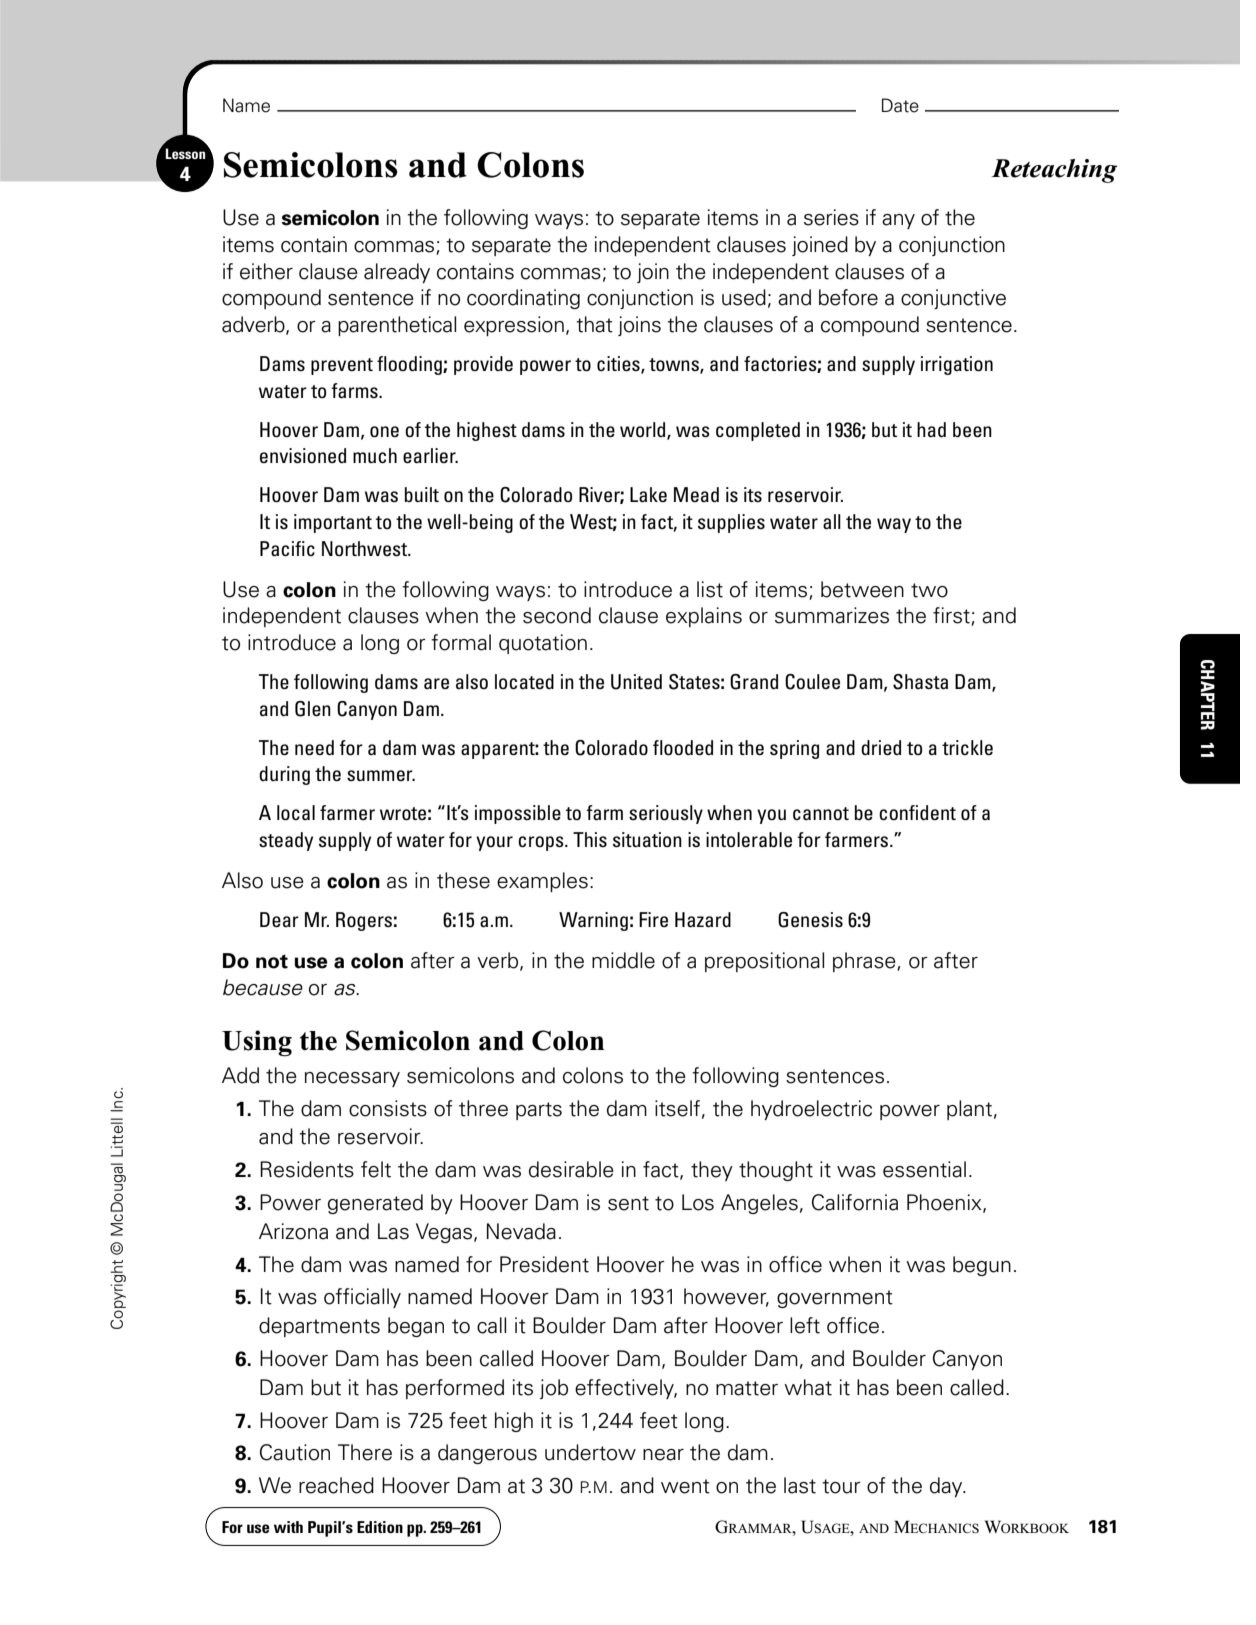 This screenshot has height=1625, width=1256. Describe the element at coordinates (185, 153) in the screenshot. I see `Lesson` at that location.
